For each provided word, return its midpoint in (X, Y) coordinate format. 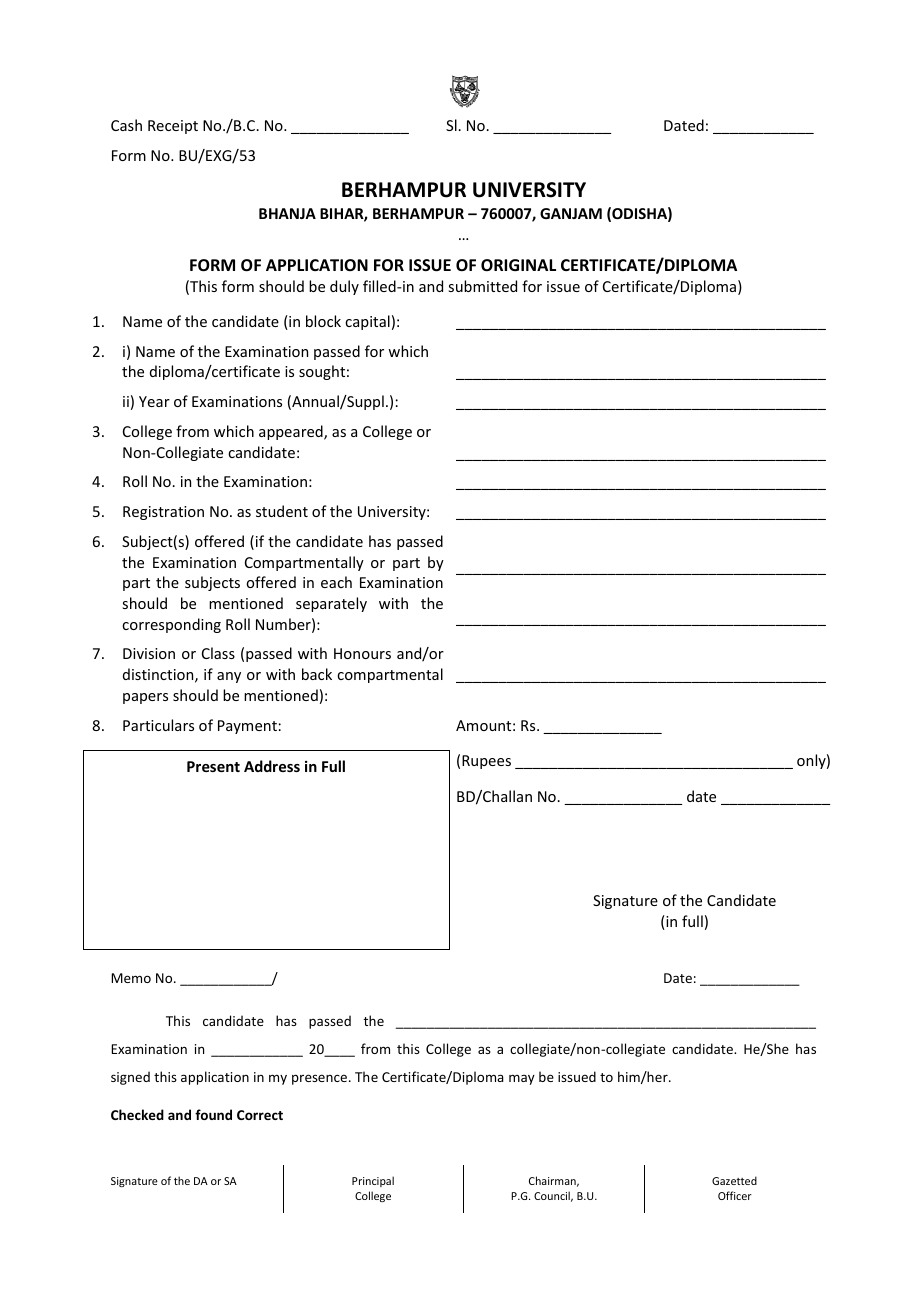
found (213, 1114)
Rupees (486, 762)
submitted (482, 286)
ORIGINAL (518, 265)
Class (218, 653)
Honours (362, 653)
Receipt (173, 127)
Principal (373, 1181)
